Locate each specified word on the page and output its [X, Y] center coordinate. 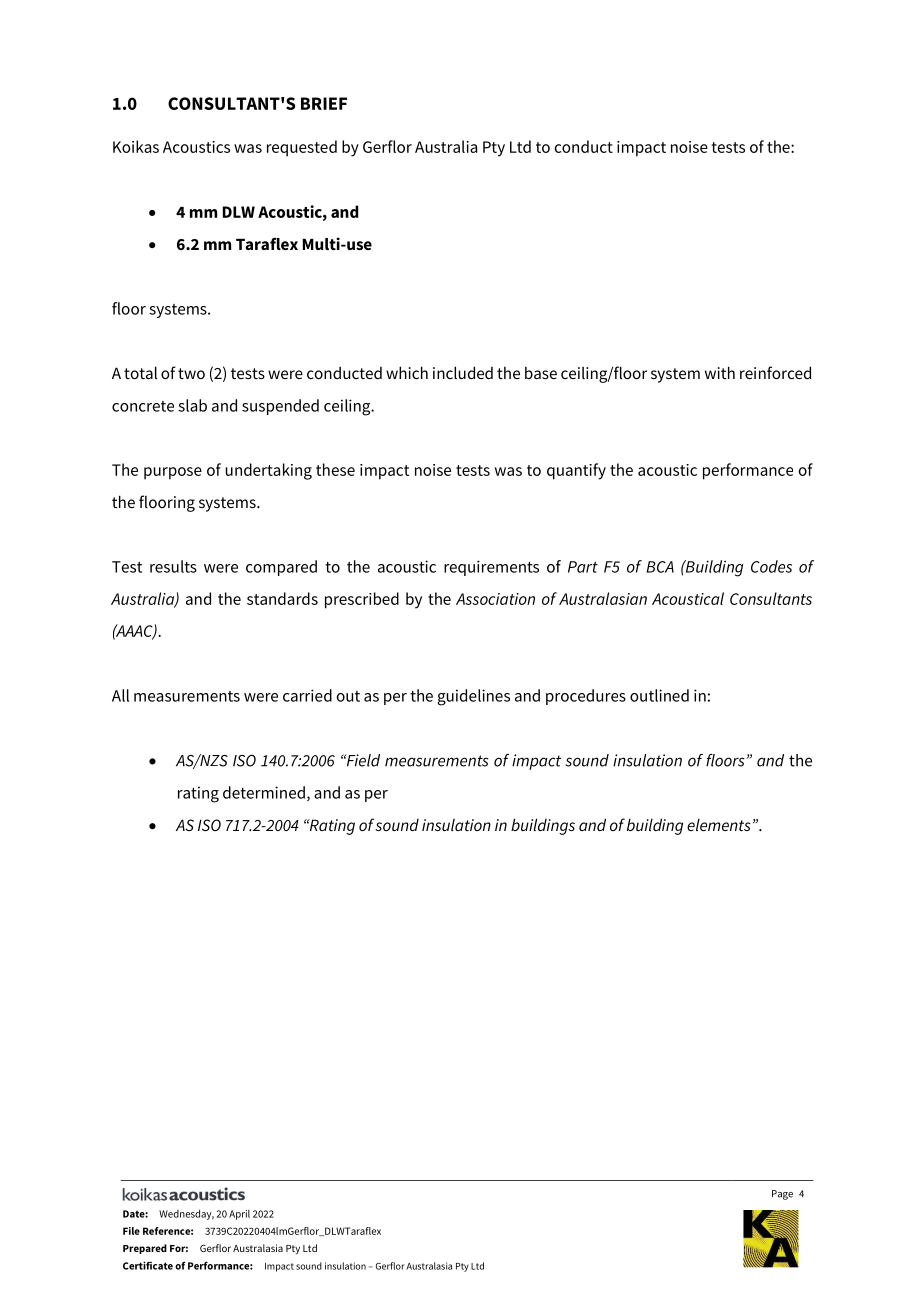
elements [719, 825]
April [239, 1215]
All [120, 695]
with [720, 372]
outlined [659, 695]
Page [782, 1195]
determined [264, 792]
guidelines [474, 697]
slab [192, 405]
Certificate [148, 1265]
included [463, 372]
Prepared [145, 1249]
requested [302, 148]
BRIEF [324, 103]
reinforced [775, 372]
